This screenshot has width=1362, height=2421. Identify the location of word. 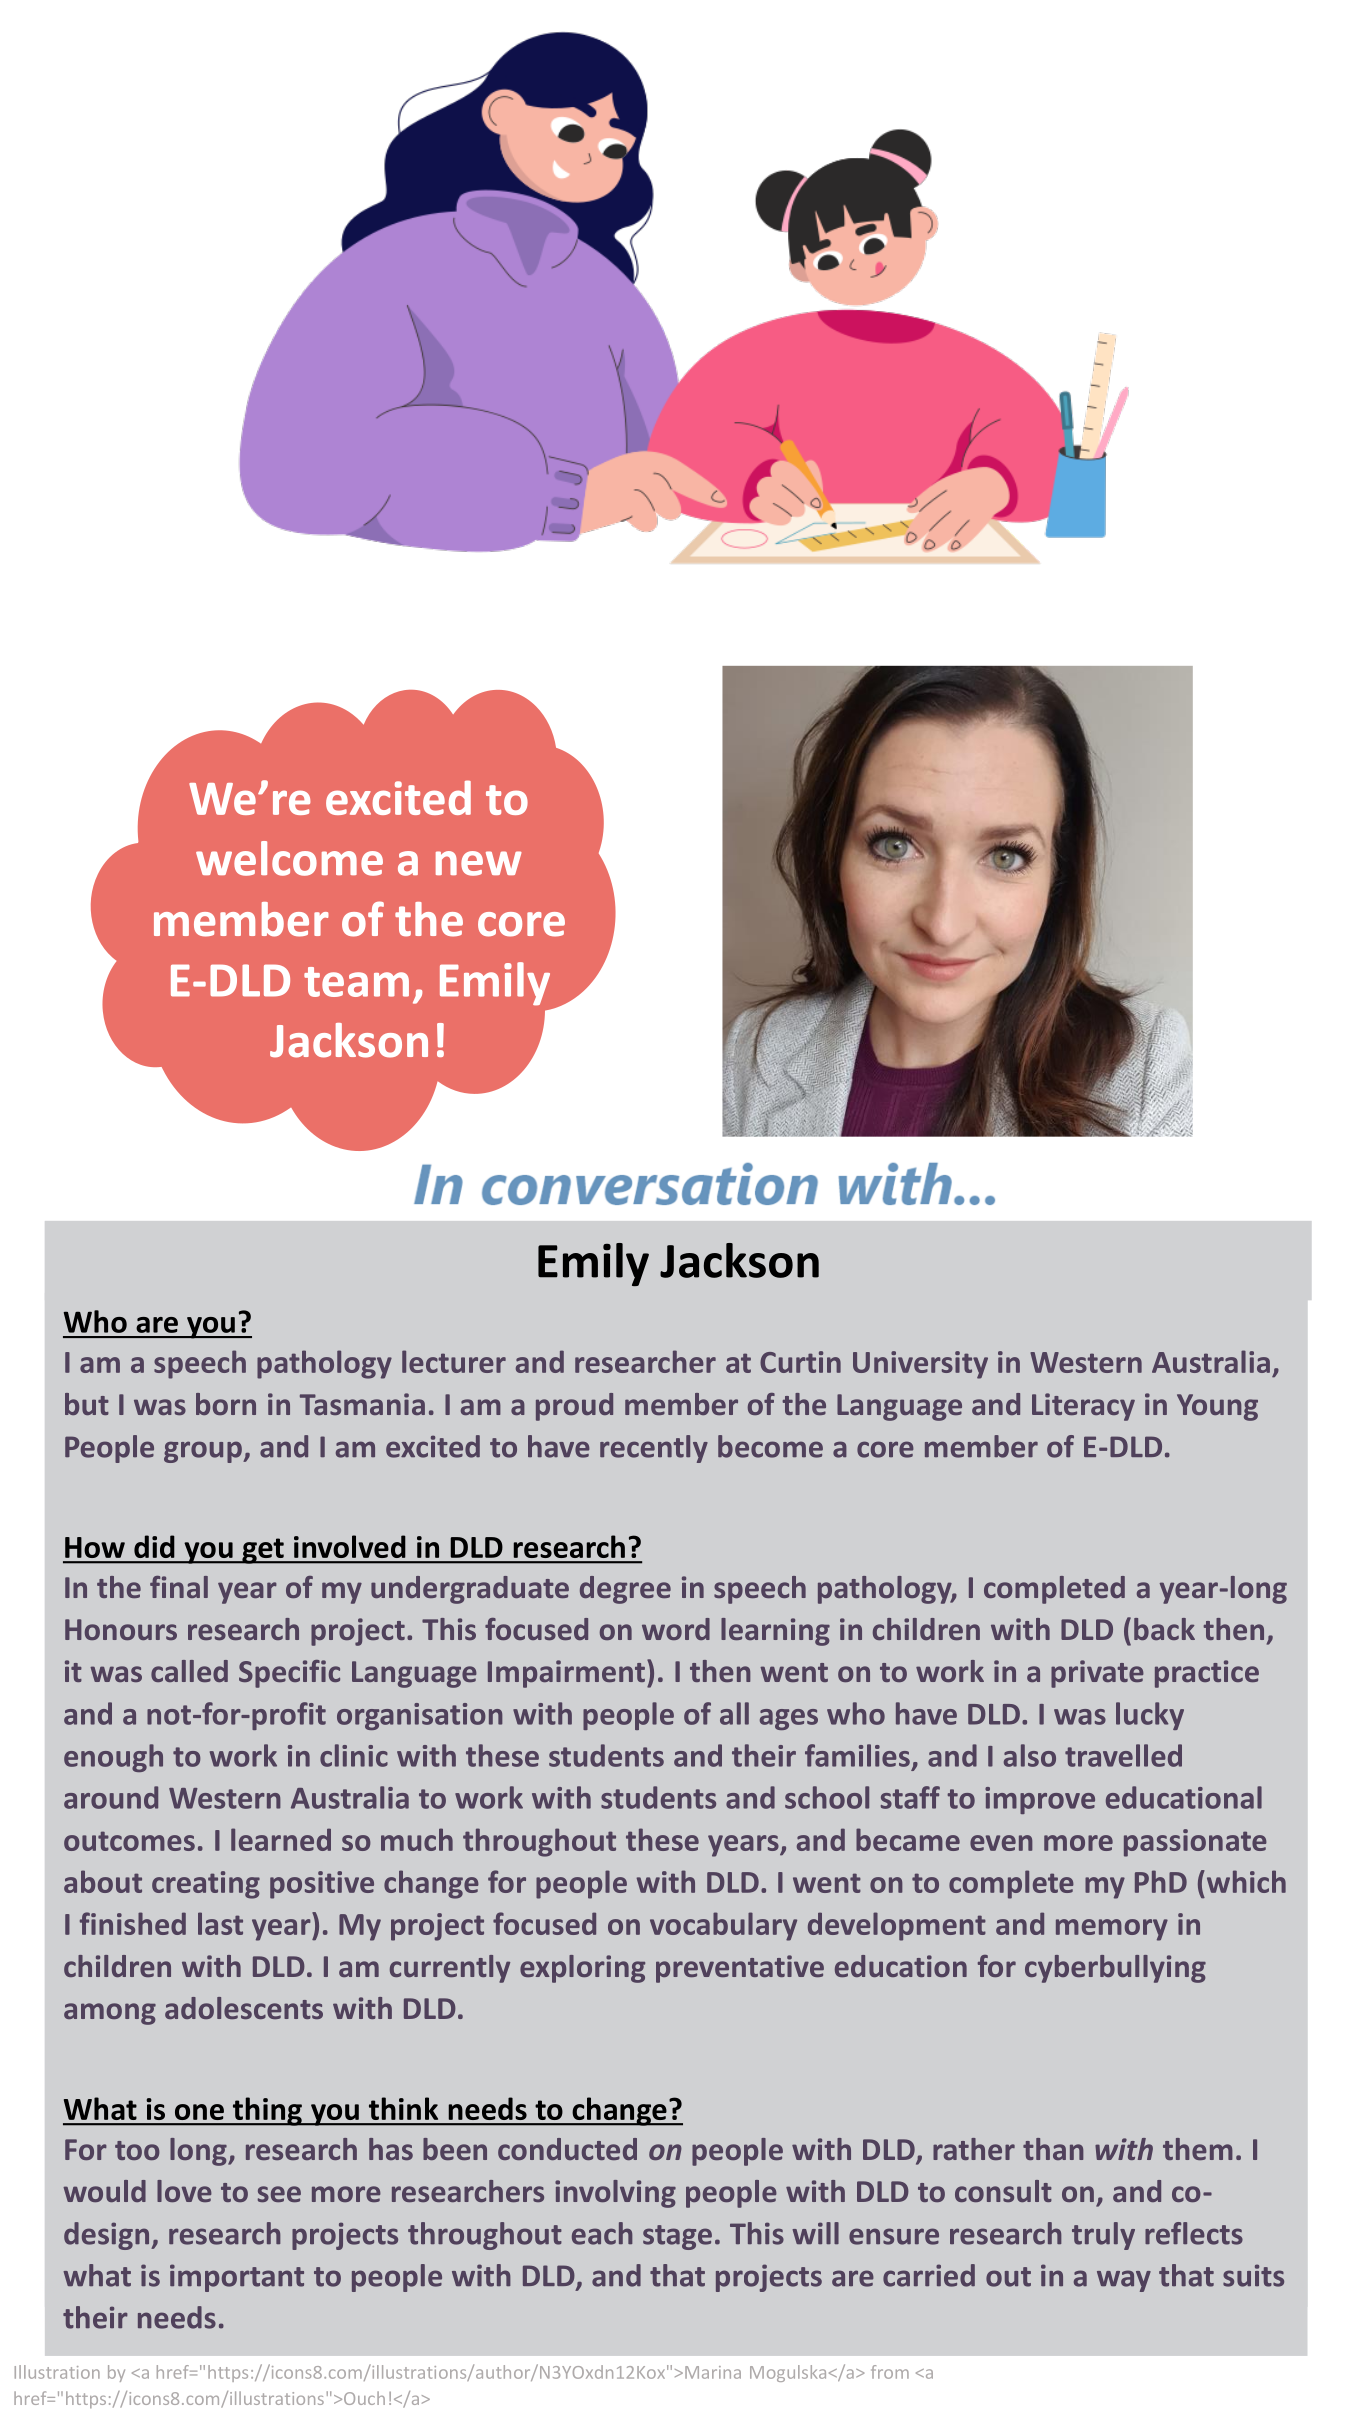
(676, 1629).
